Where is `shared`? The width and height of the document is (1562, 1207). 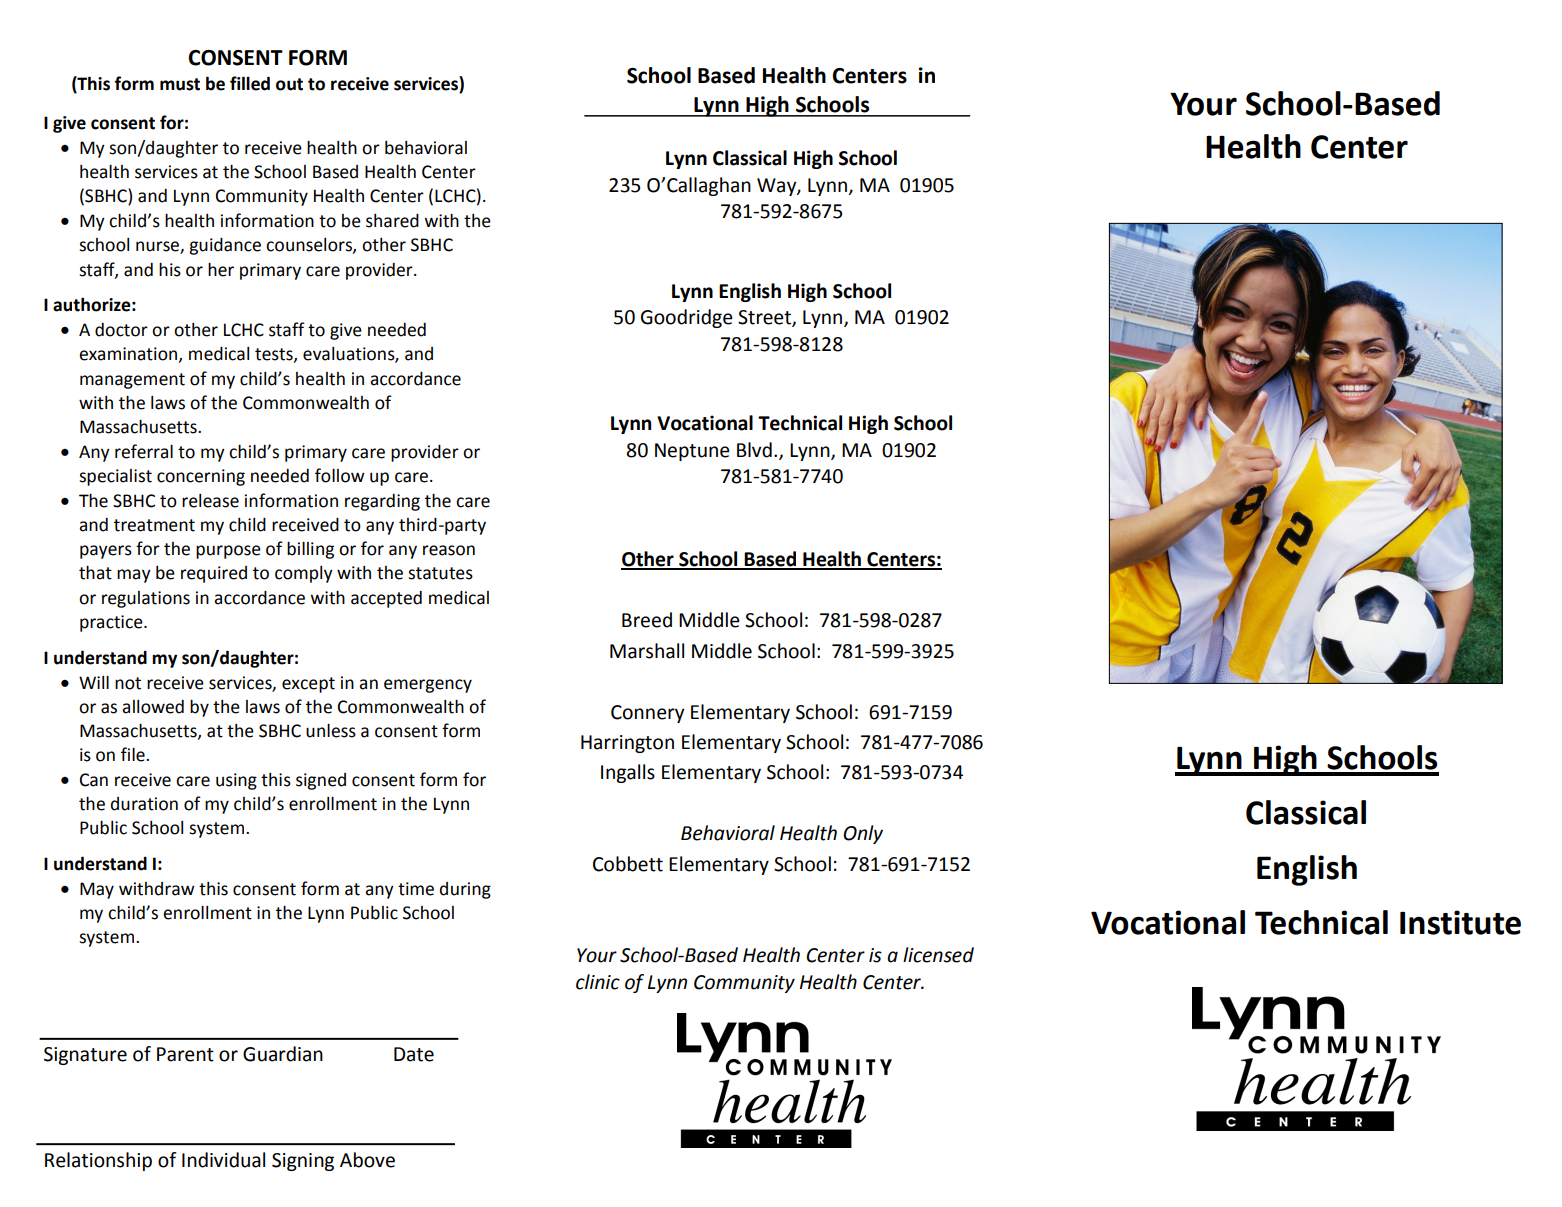 shared is located at coordinates (392, 221).
